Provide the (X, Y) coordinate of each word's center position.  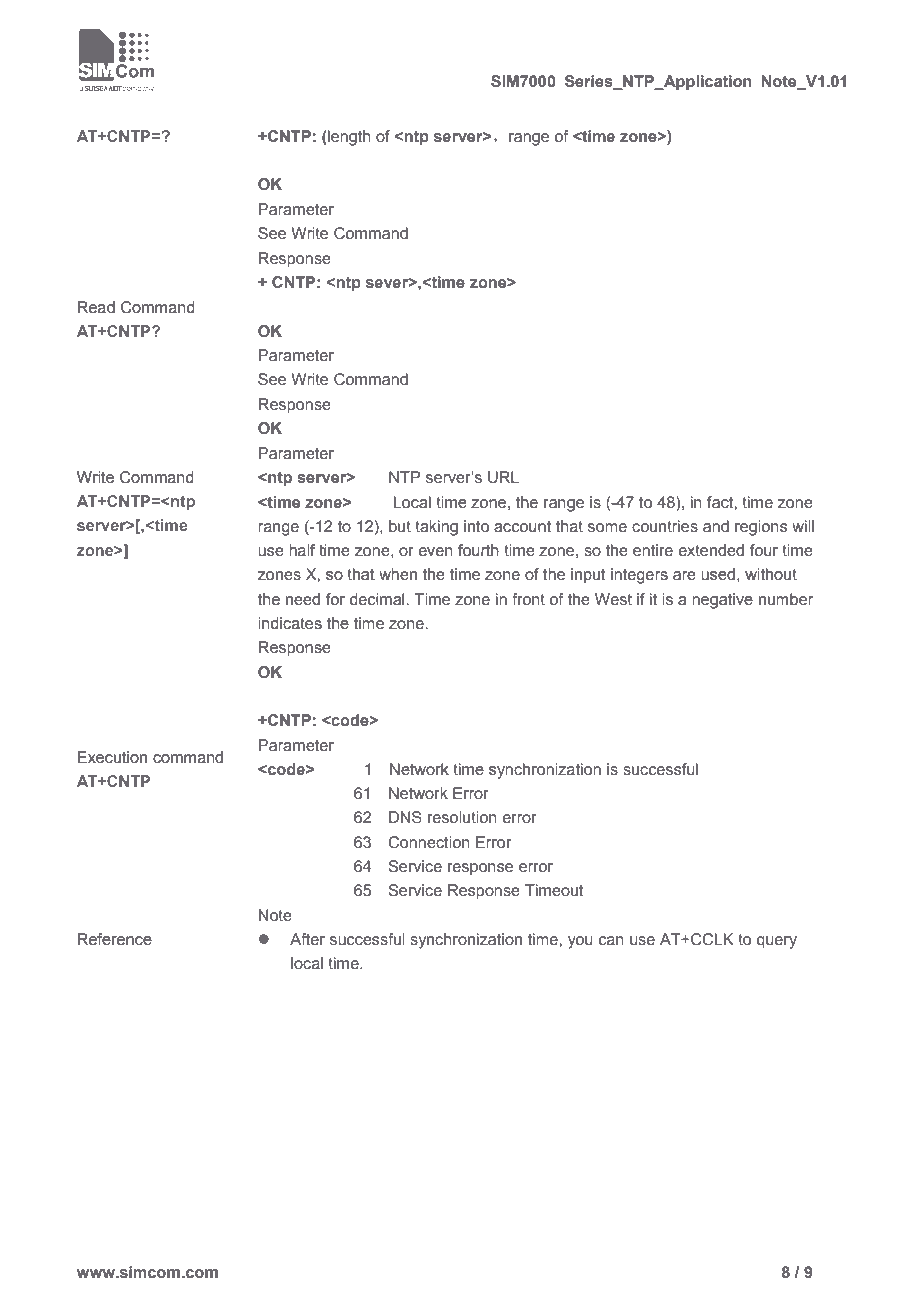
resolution (462, 817)
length (348, 138)
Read (96, 307)
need (303, 599)
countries (665, 526)
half (302, 550)
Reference (115, 939)
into (476, 526)
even (436, 551)
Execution (112, 757)
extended (711, 550)
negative (722, 601)
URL (503, 477)
